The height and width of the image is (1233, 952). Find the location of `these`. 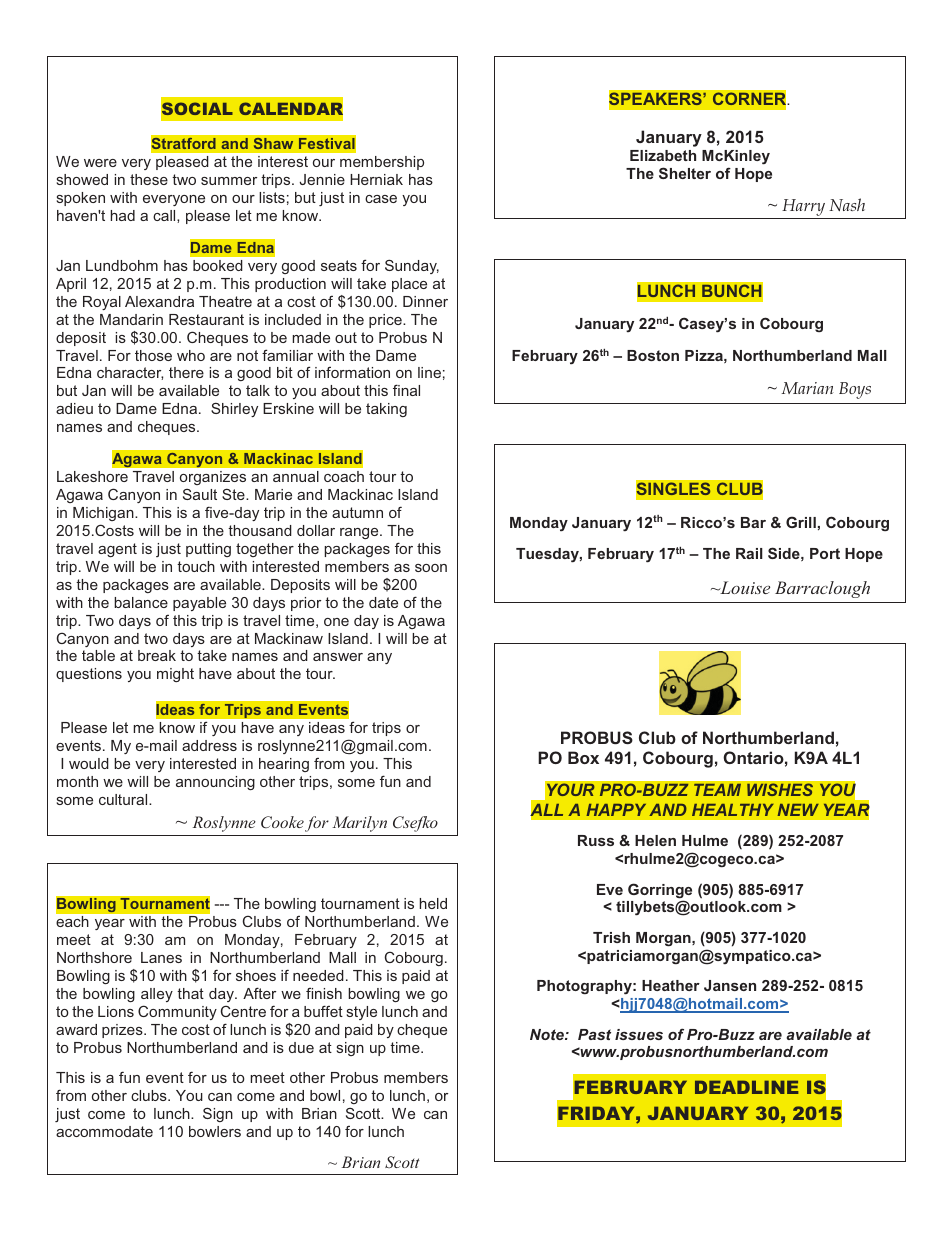

these is located at coordinates (149, 179).
